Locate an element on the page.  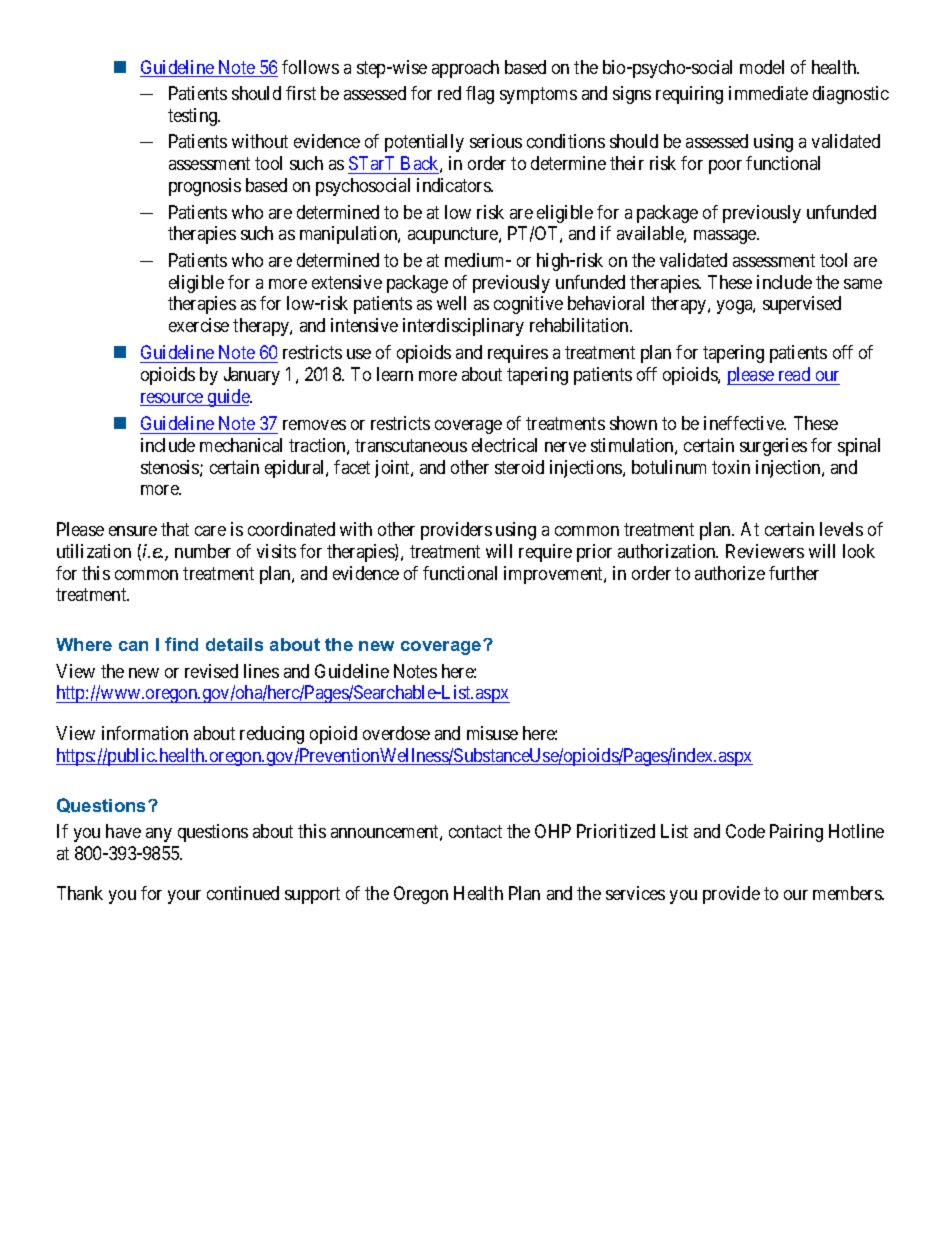
indicators is located at coordinates (454, 185).
